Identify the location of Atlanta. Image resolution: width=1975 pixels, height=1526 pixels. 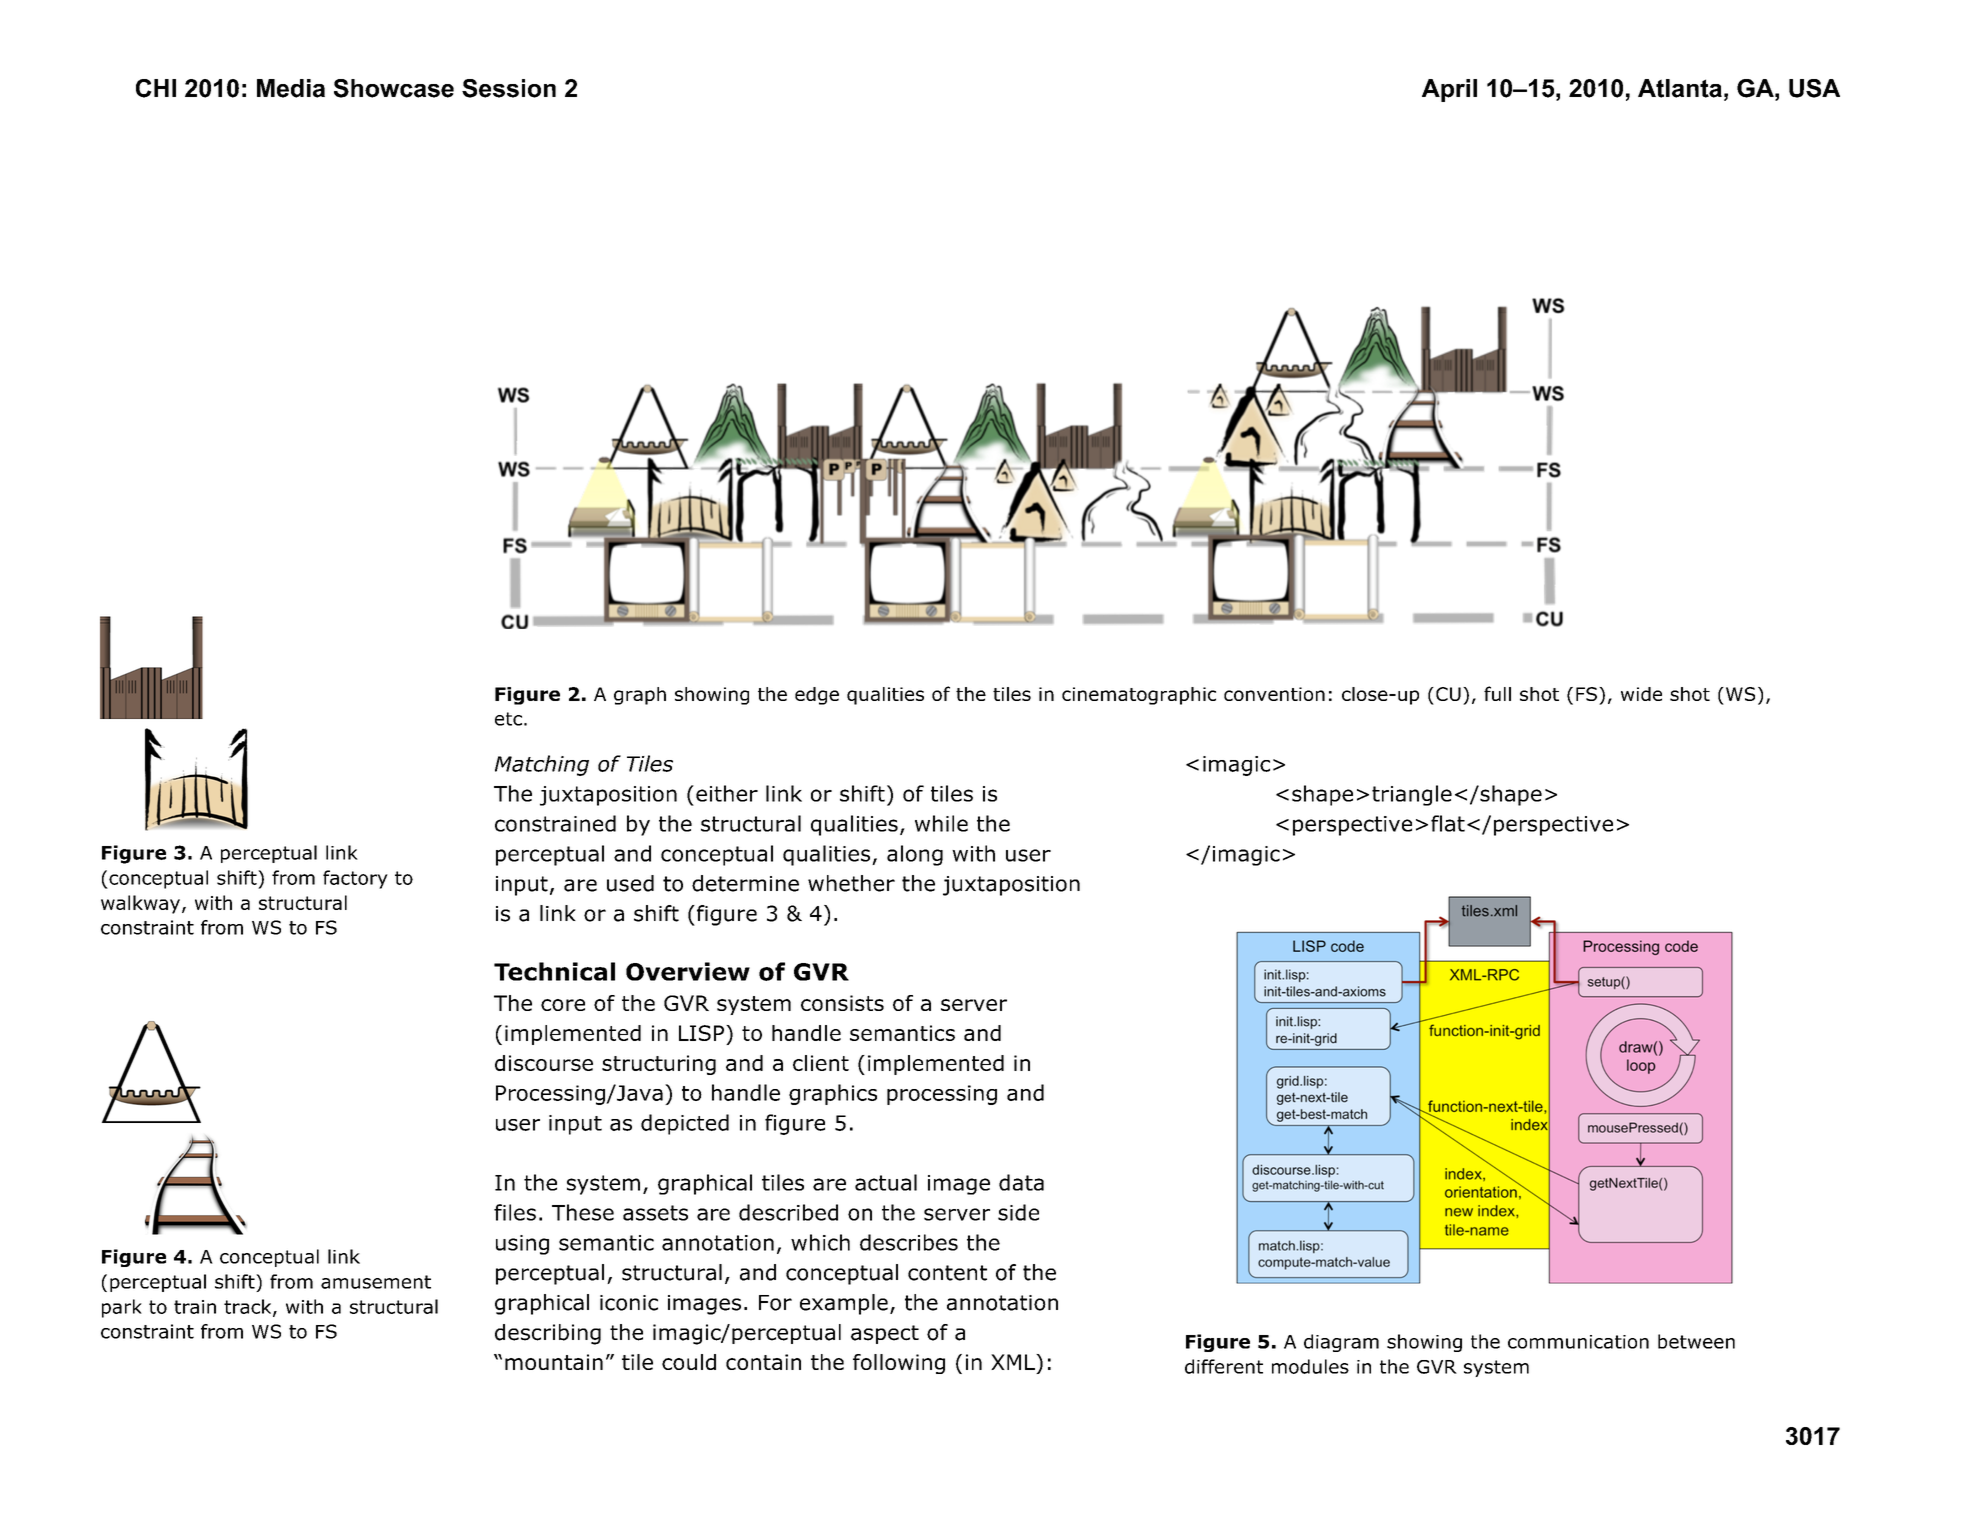
(1680, 88).
